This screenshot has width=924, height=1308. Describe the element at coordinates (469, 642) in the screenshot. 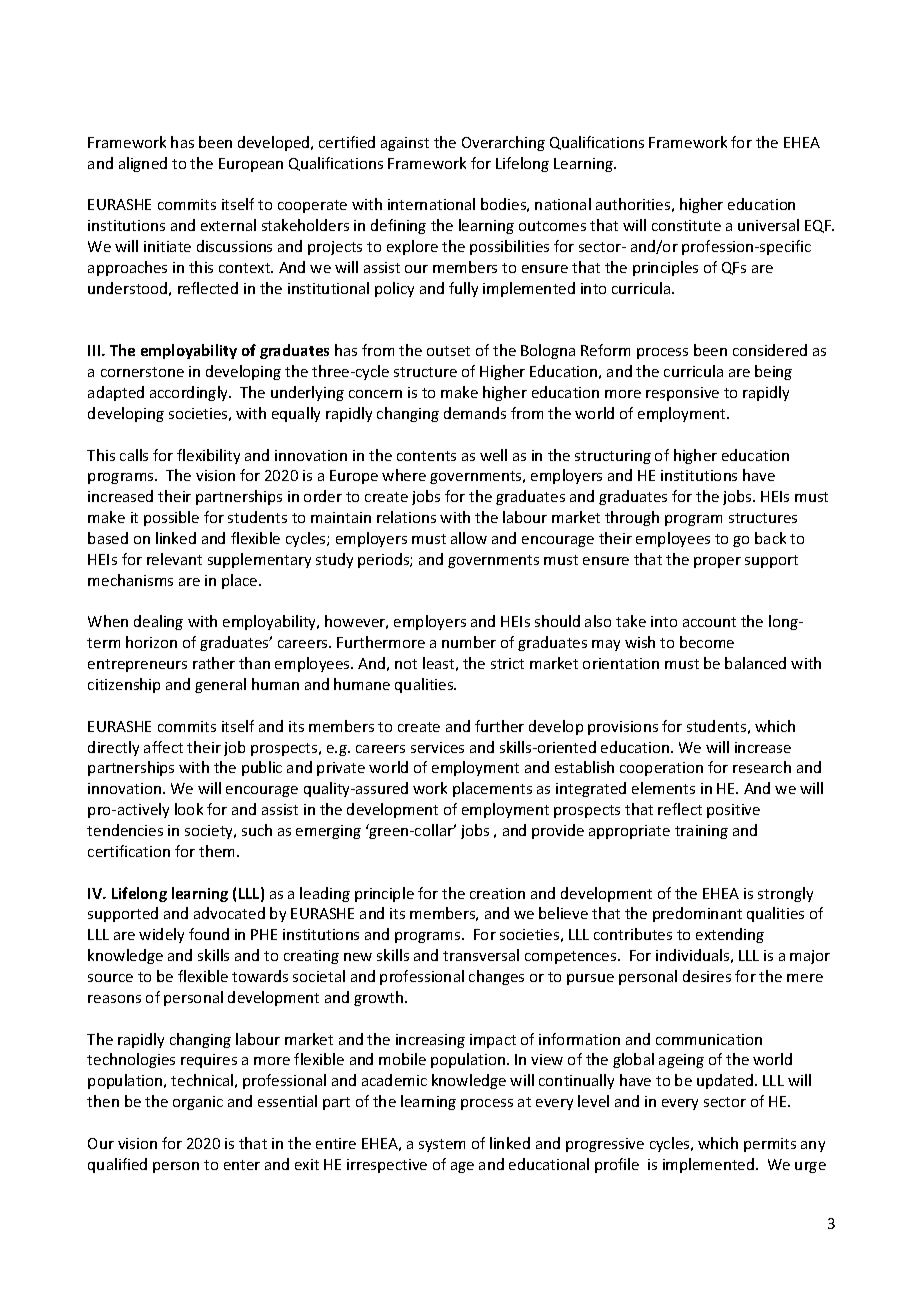

I see `number` at that location.
